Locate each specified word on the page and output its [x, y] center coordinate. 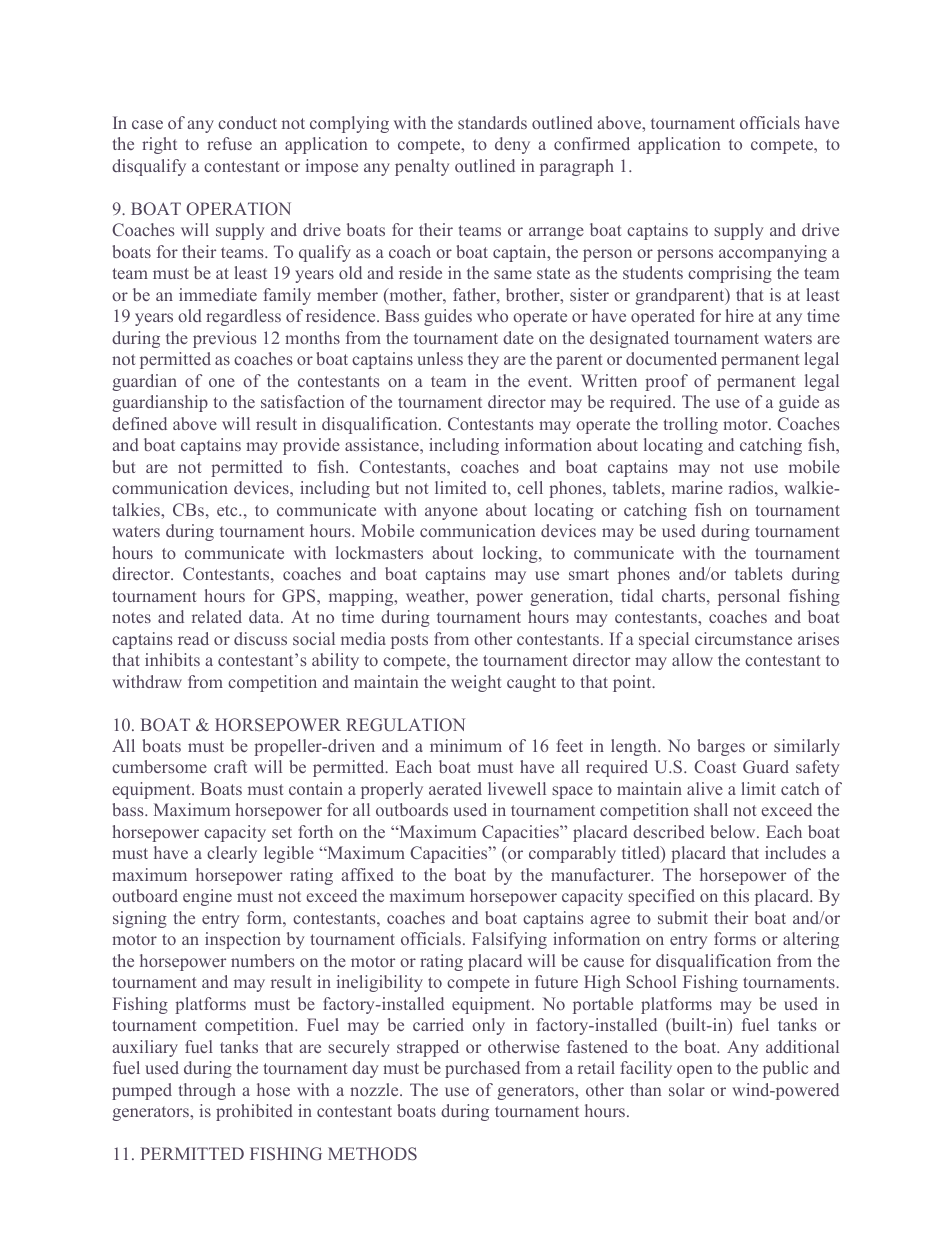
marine [697, 487]
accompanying [773, 253]
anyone [451, 513]
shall [711, 809]
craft [230, 766]
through [207, 1091]
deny [512, 145]
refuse [229, 143]
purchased [482, 1069]
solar [687, 1089]
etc [228, 510]
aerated [455, 788]
